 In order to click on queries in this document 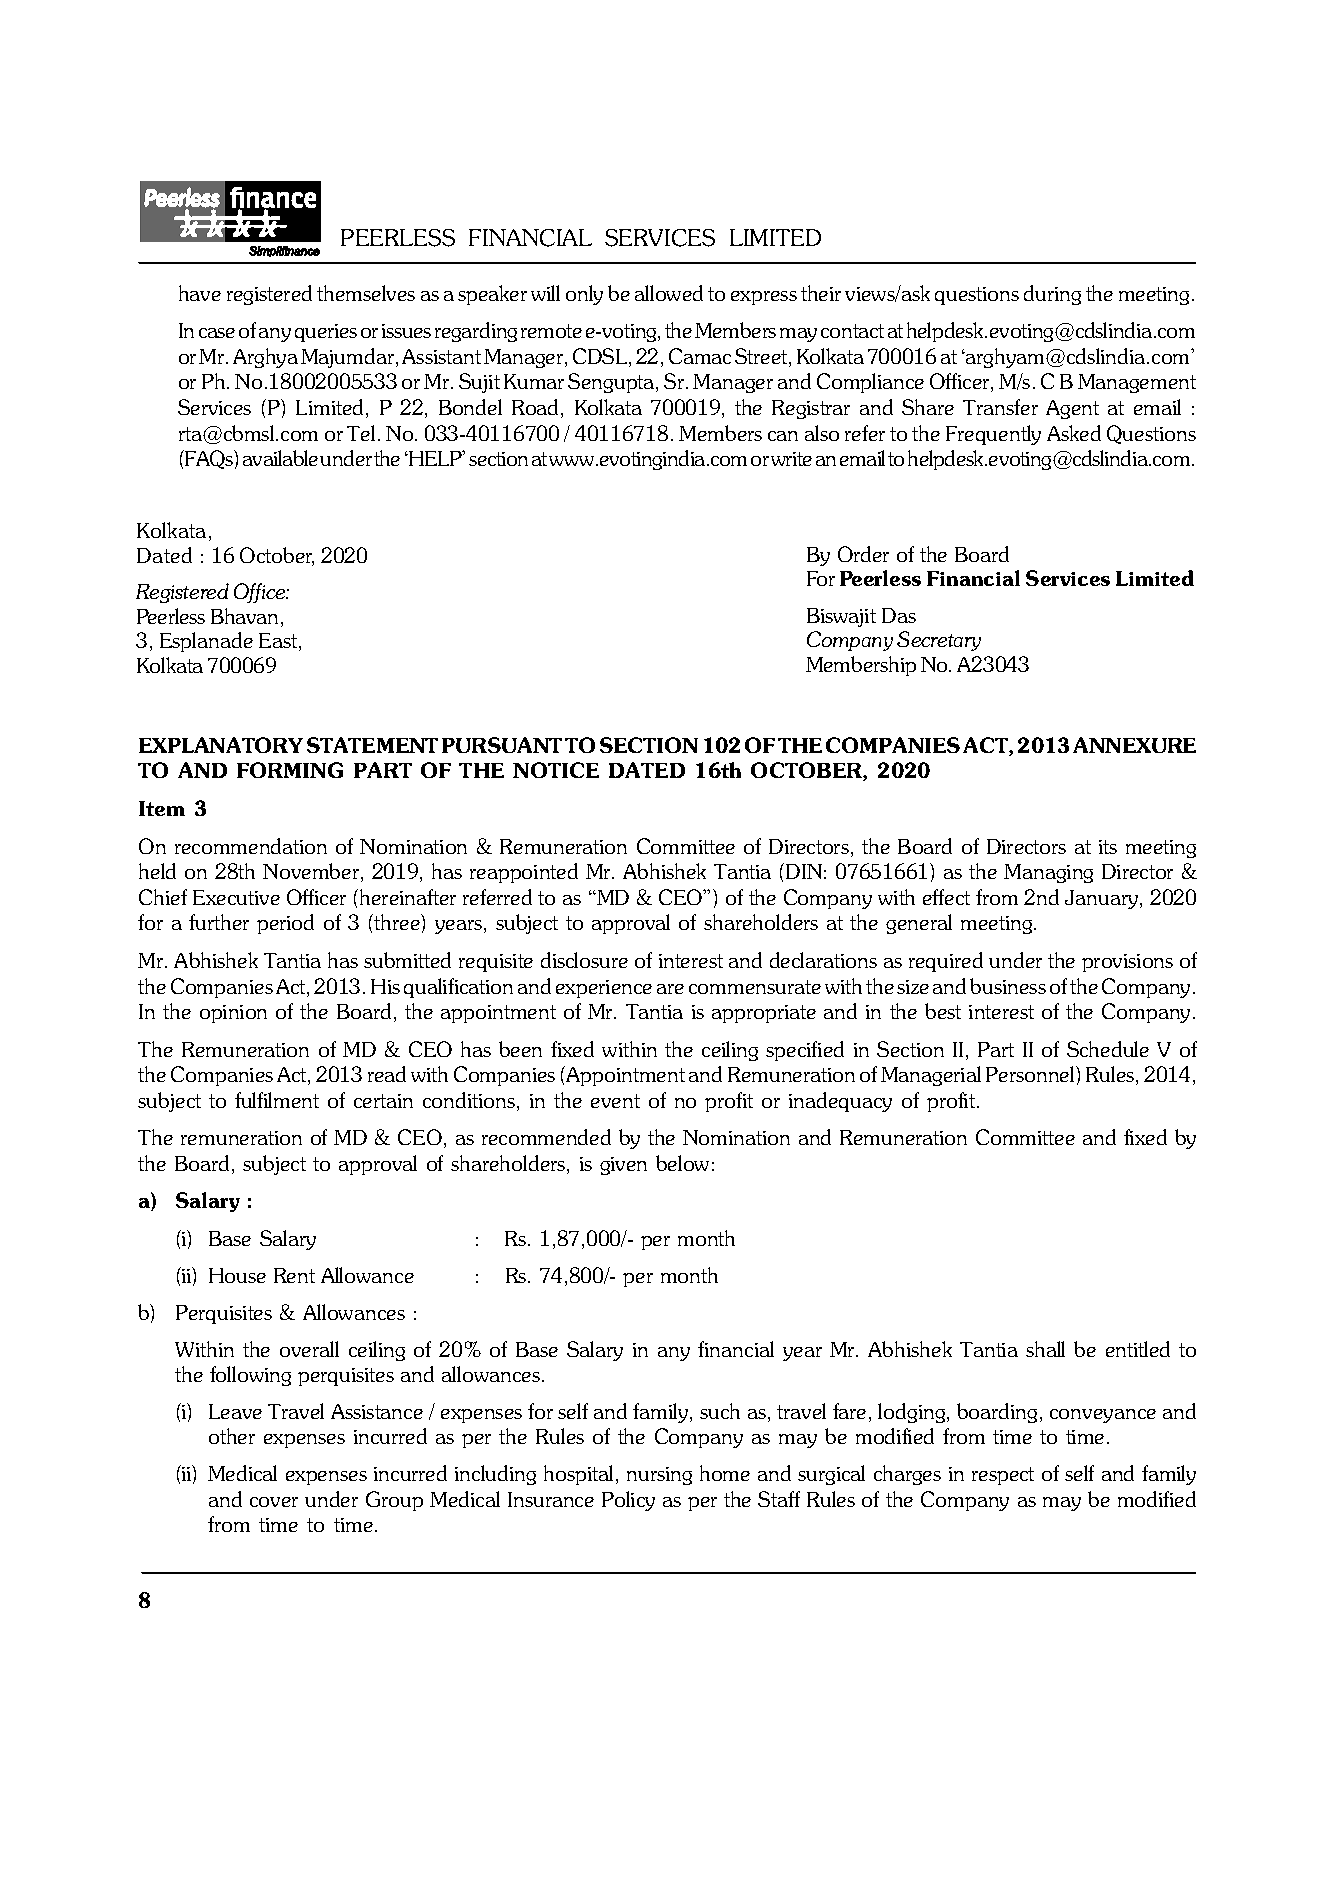, I will do `click(326, 333)`.
